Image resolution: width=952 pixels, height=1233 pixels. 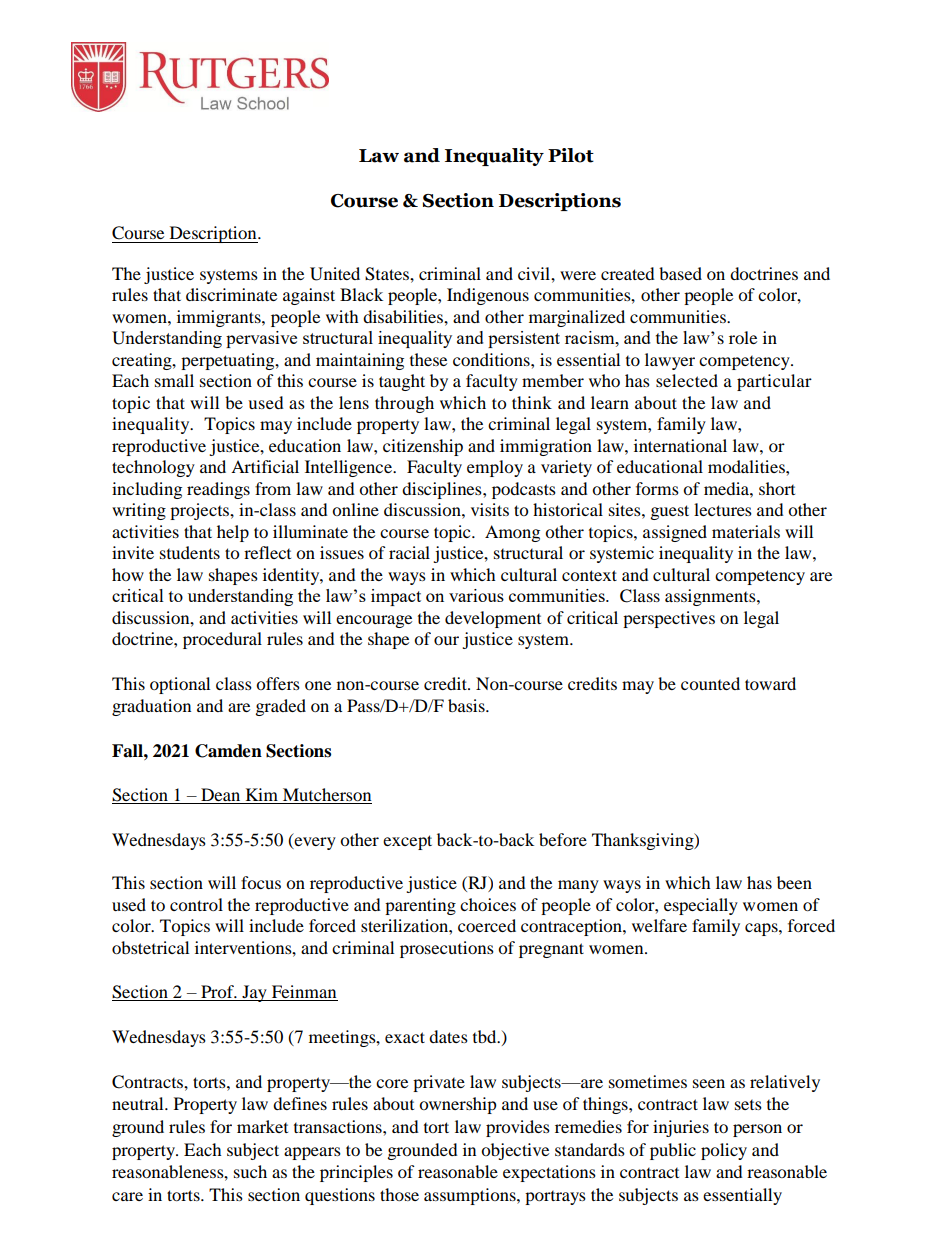 What do you see at coordinates (254, 993) in the page?
I see `Jay` at bounding box center [254, 993].
